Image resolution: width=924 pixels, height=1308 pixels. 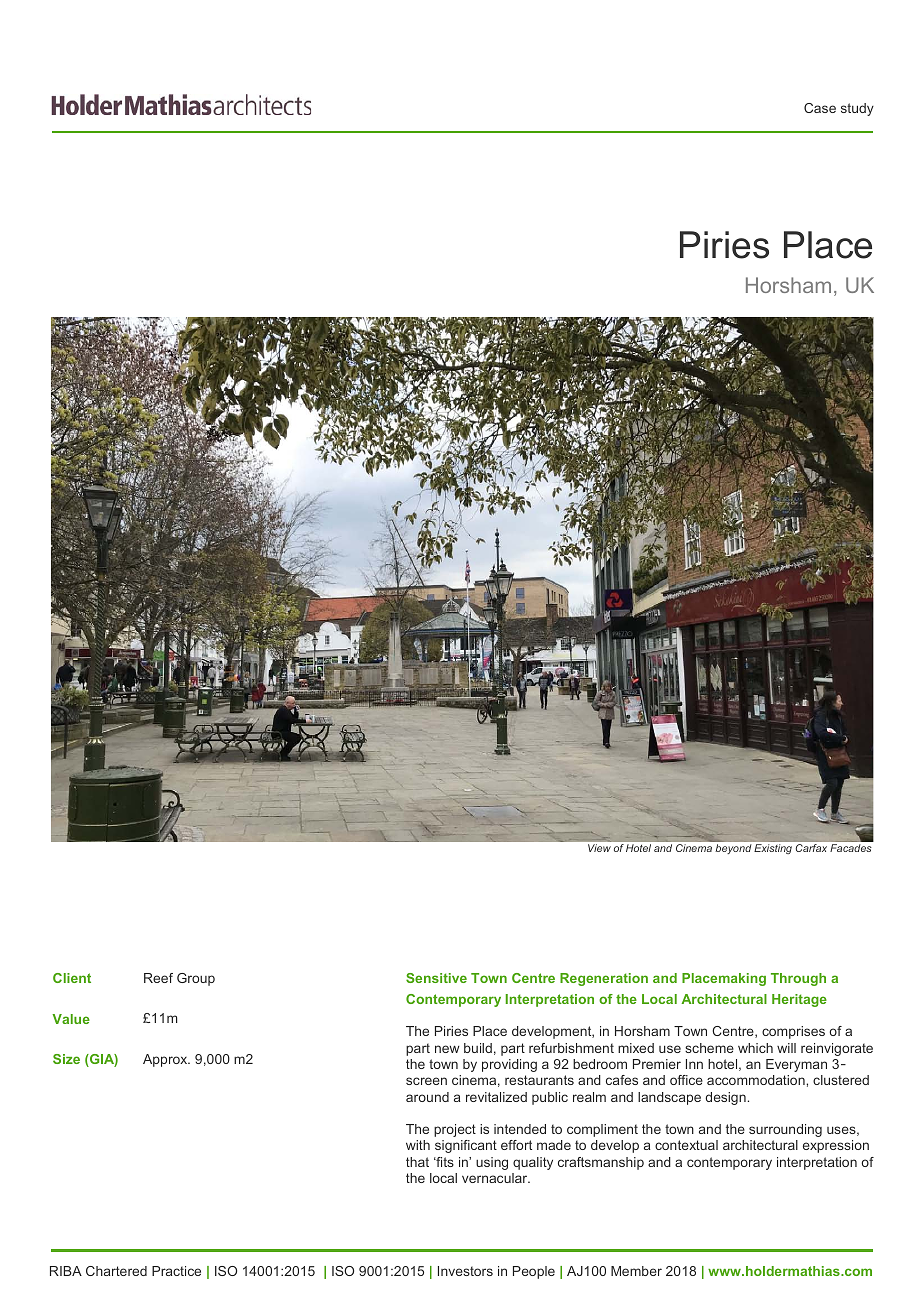 What do you see at coordinates (176, 1271) in the screenshot?
I see `Practice` at bounding box center [176, 1271].
